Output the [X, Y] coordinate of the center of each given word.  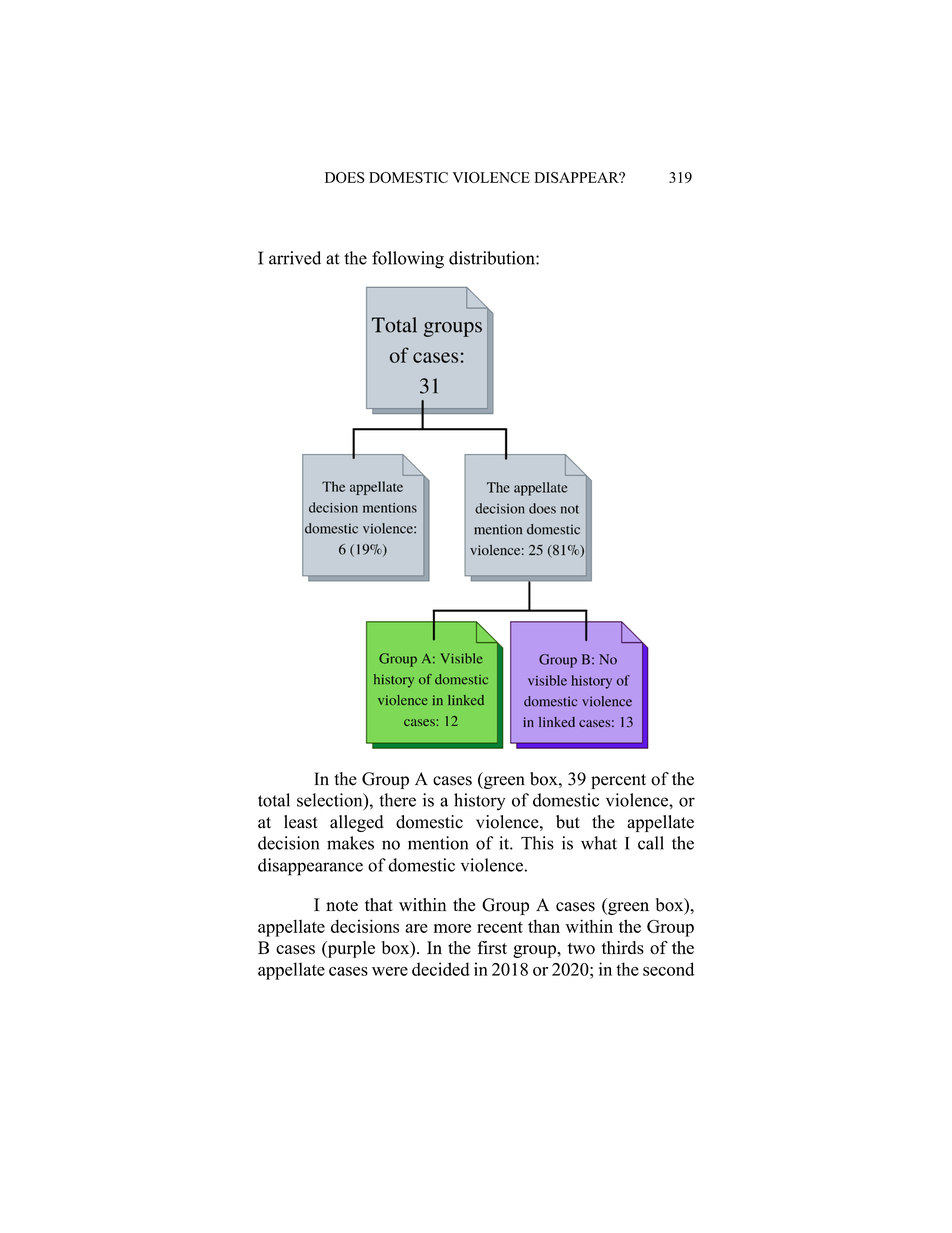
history [479, 802]
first [492, 948]
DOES [345, 177]
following [408, 260]
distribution [493, 258]
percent [618, 781]
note [342, 906]
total [274, 800]
